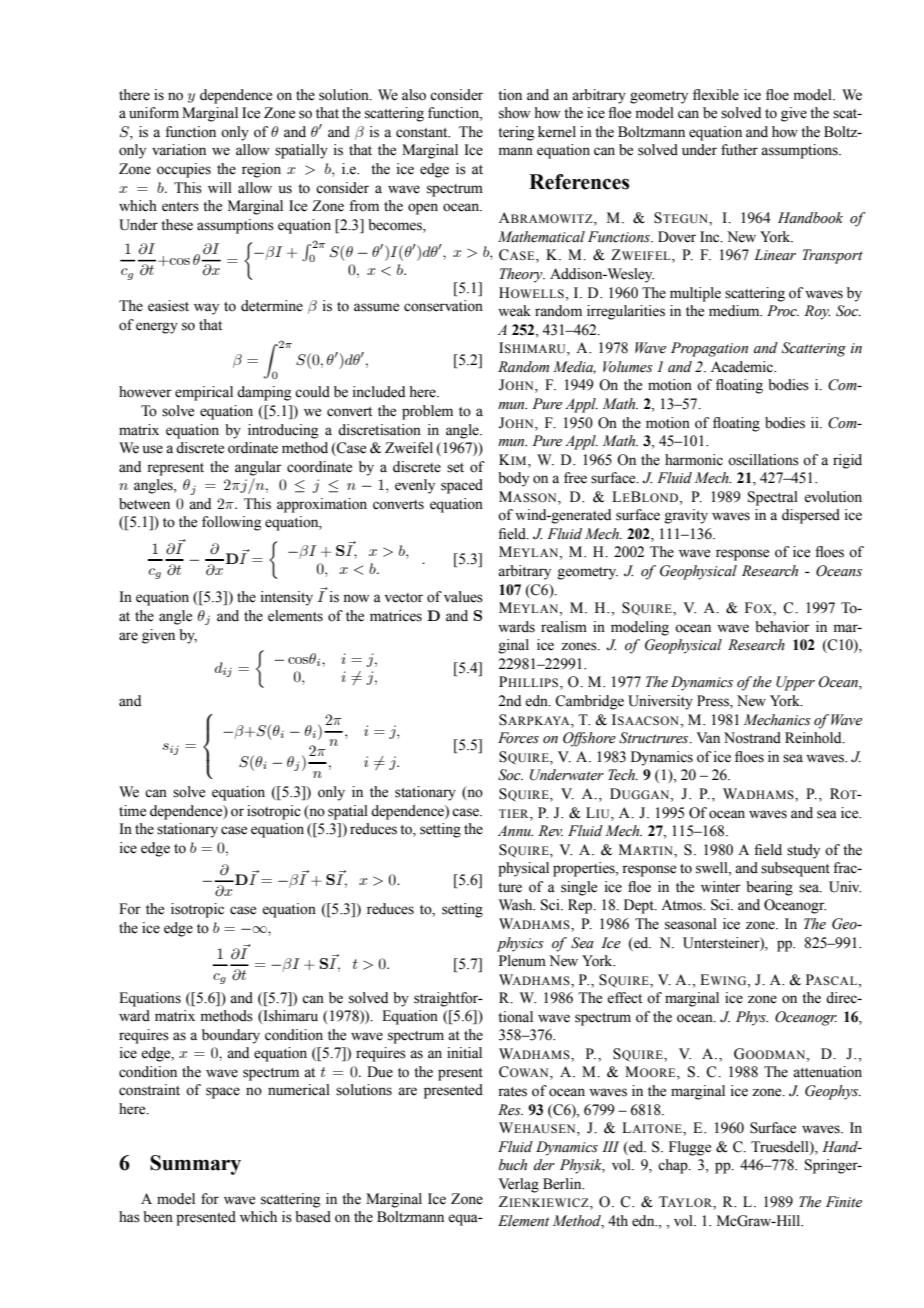 Image resolution: width=924 pixels, height=1308 pixels. Describe the element at coordinates (195, 1165) in the screenshot. I see `Summary` at that location.
